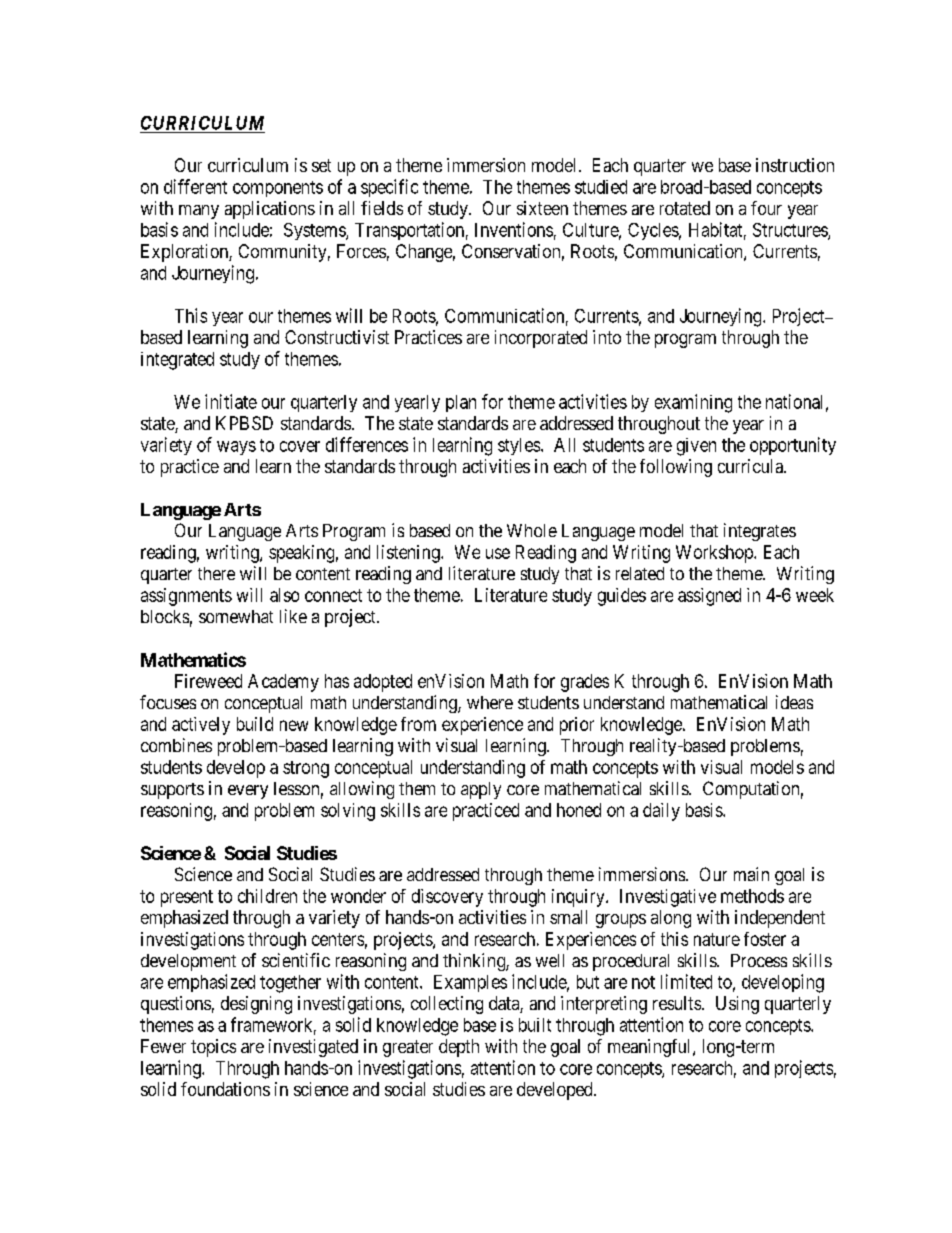  I want to click on depth, so click(459, 1048).
